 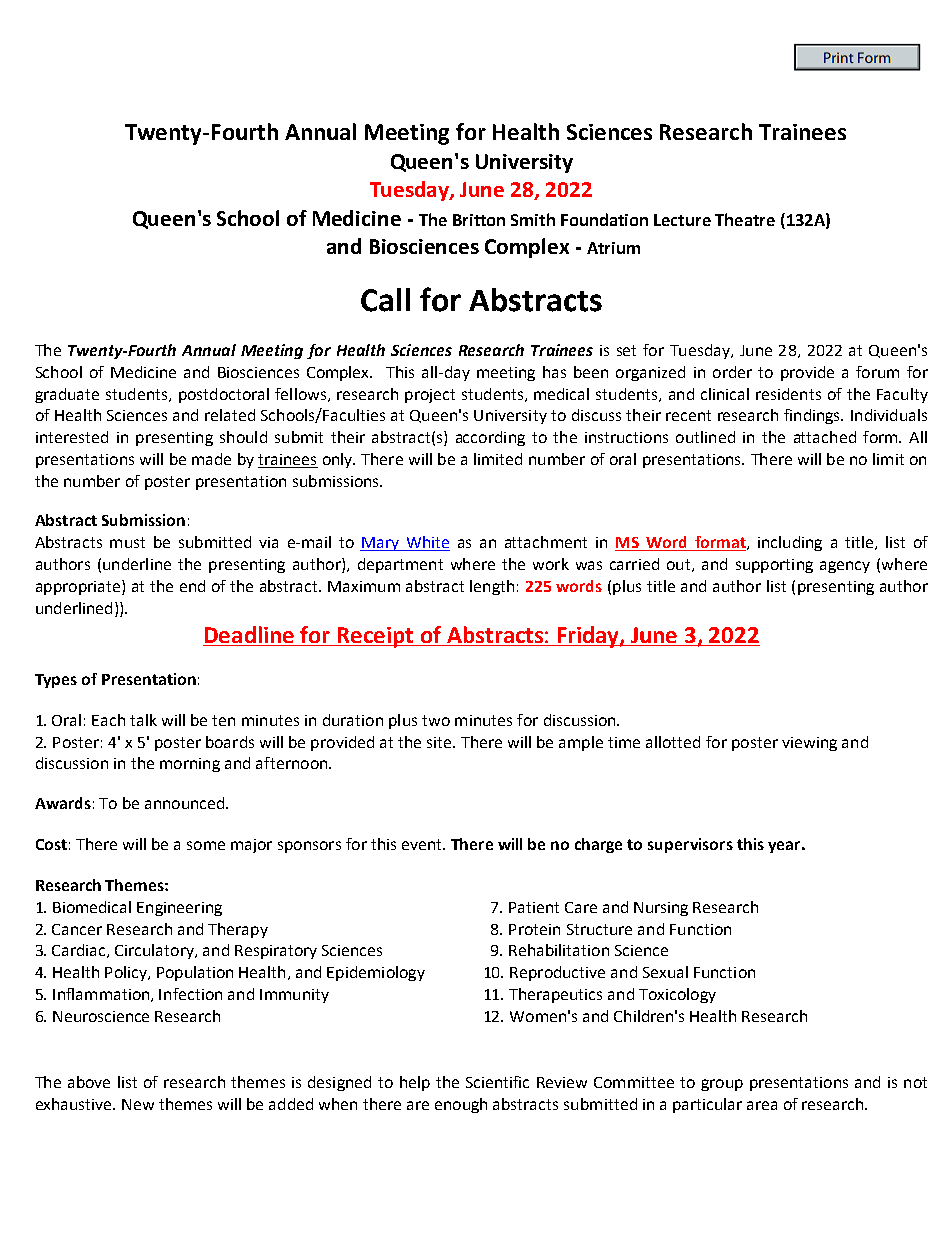 What do you see at coordinates (427, 543) in the screenshot?
I see `White` at bounding box center [427, 543].
